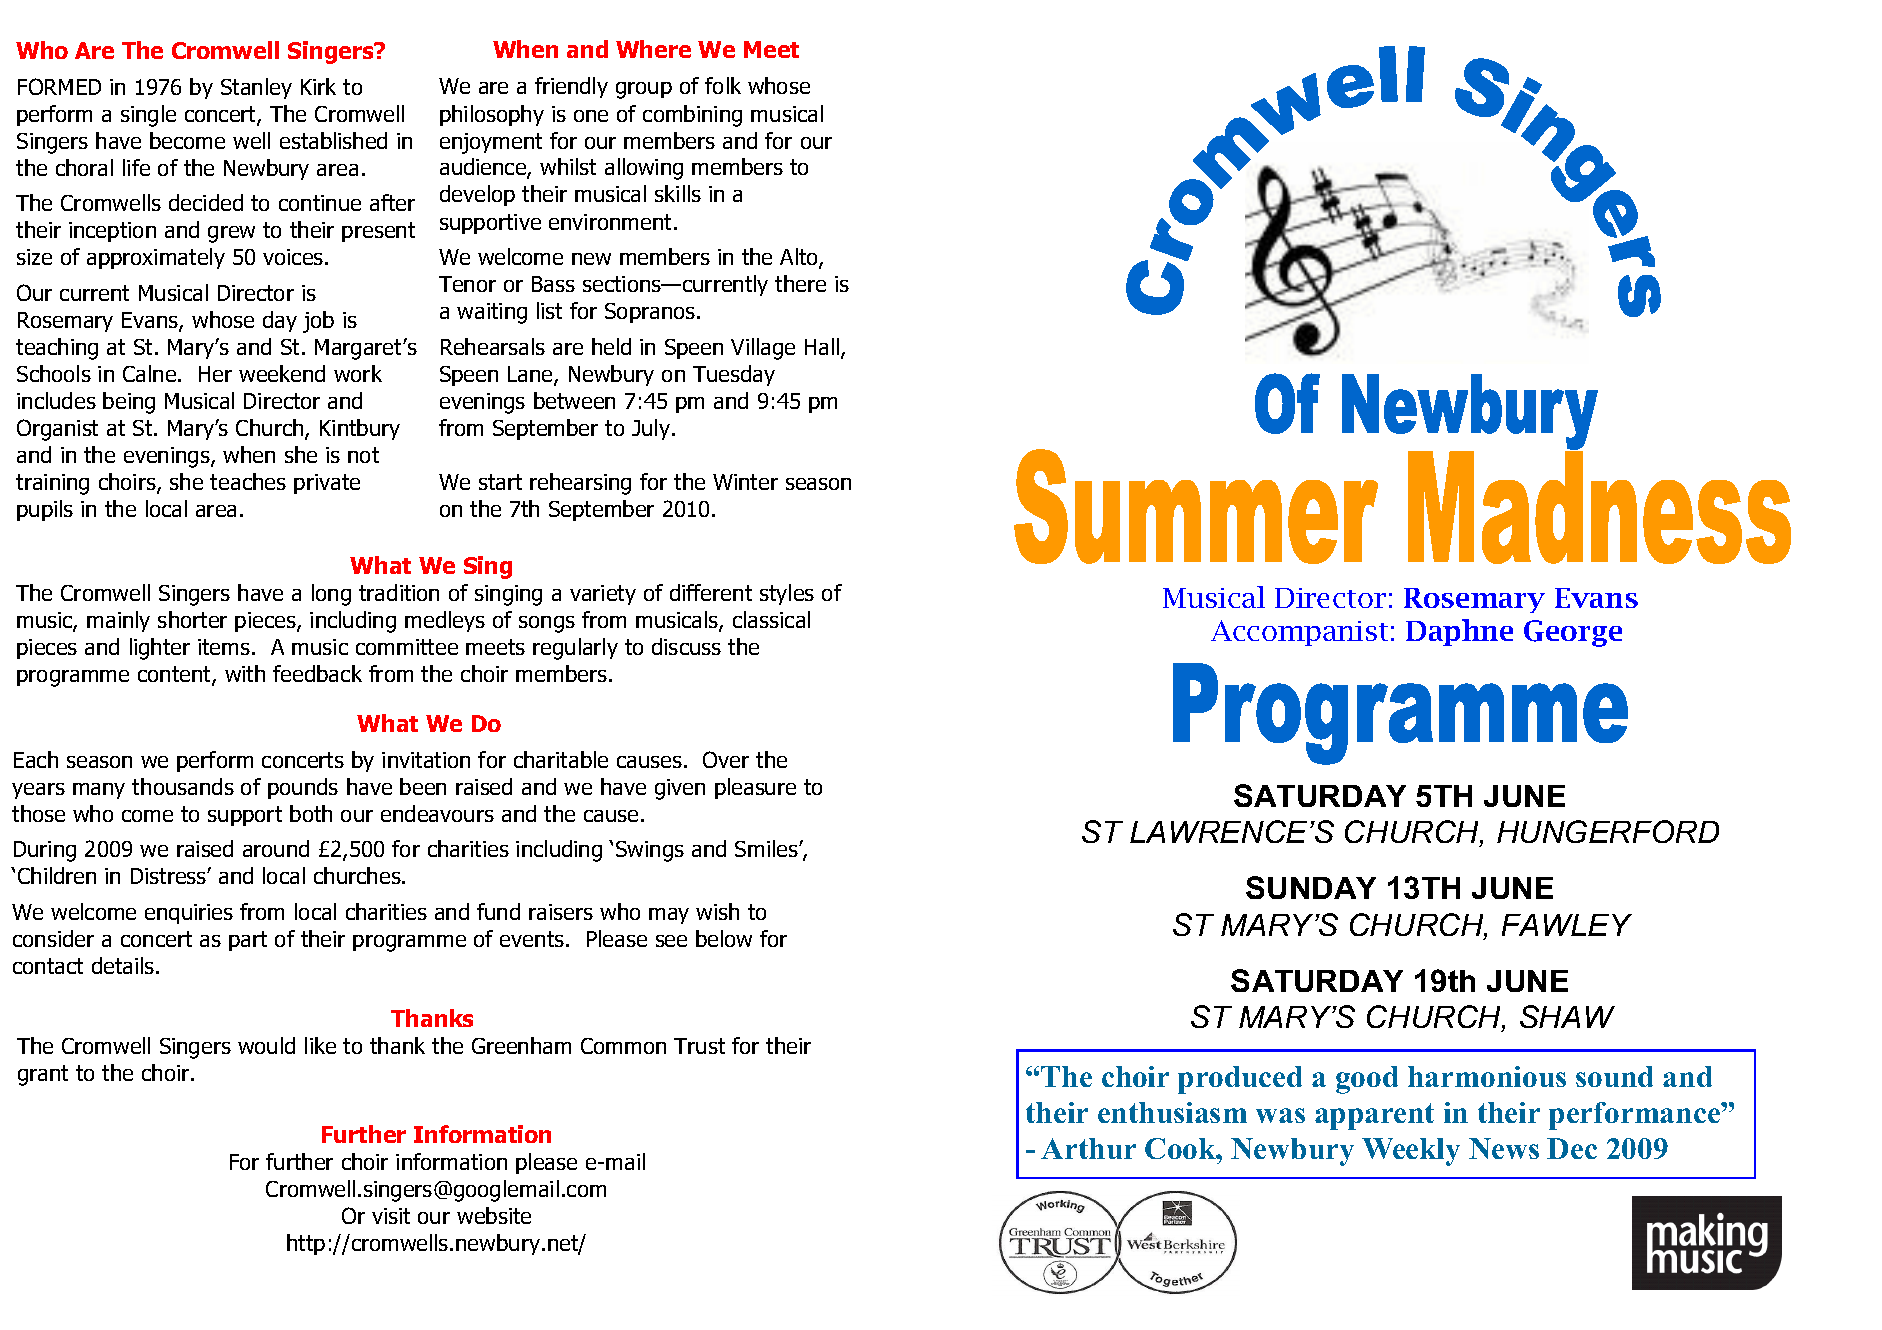 This screenshot has width=1882, height=1330. What do you see at coordinates (391, 1216) in the screenshot?
I see `visit` at bounding box center [391, 1216].
